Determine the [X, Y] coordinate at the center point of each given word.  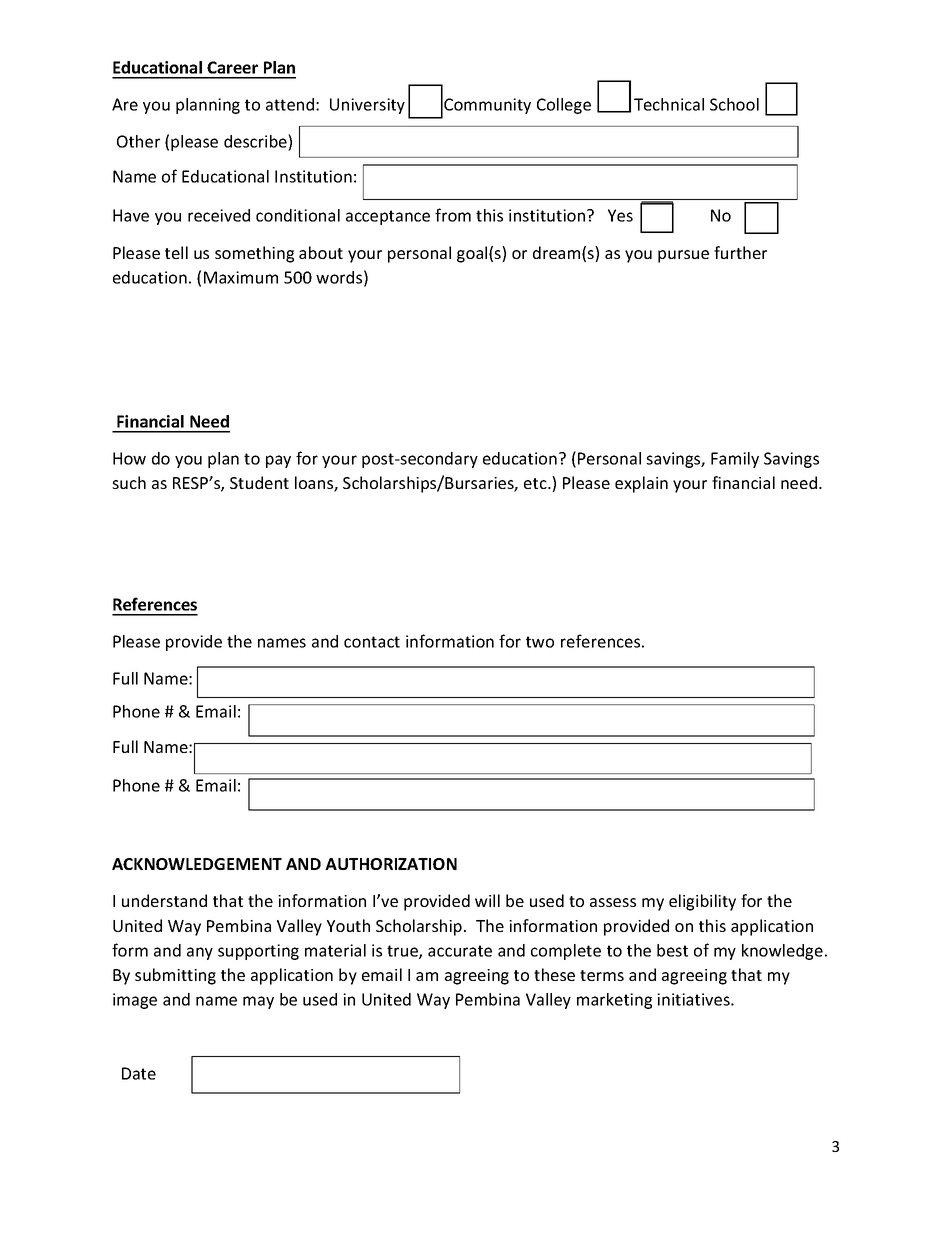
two [540, 642]
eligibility [702, 902]
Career [232, 67]
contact [372, 642]
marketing [614, 1001]
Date [139, 1073]
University [367, 106]
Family [735, 460]
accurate [460, 951]
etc [536, 483]
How [129, 458]
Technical [669, 104]
